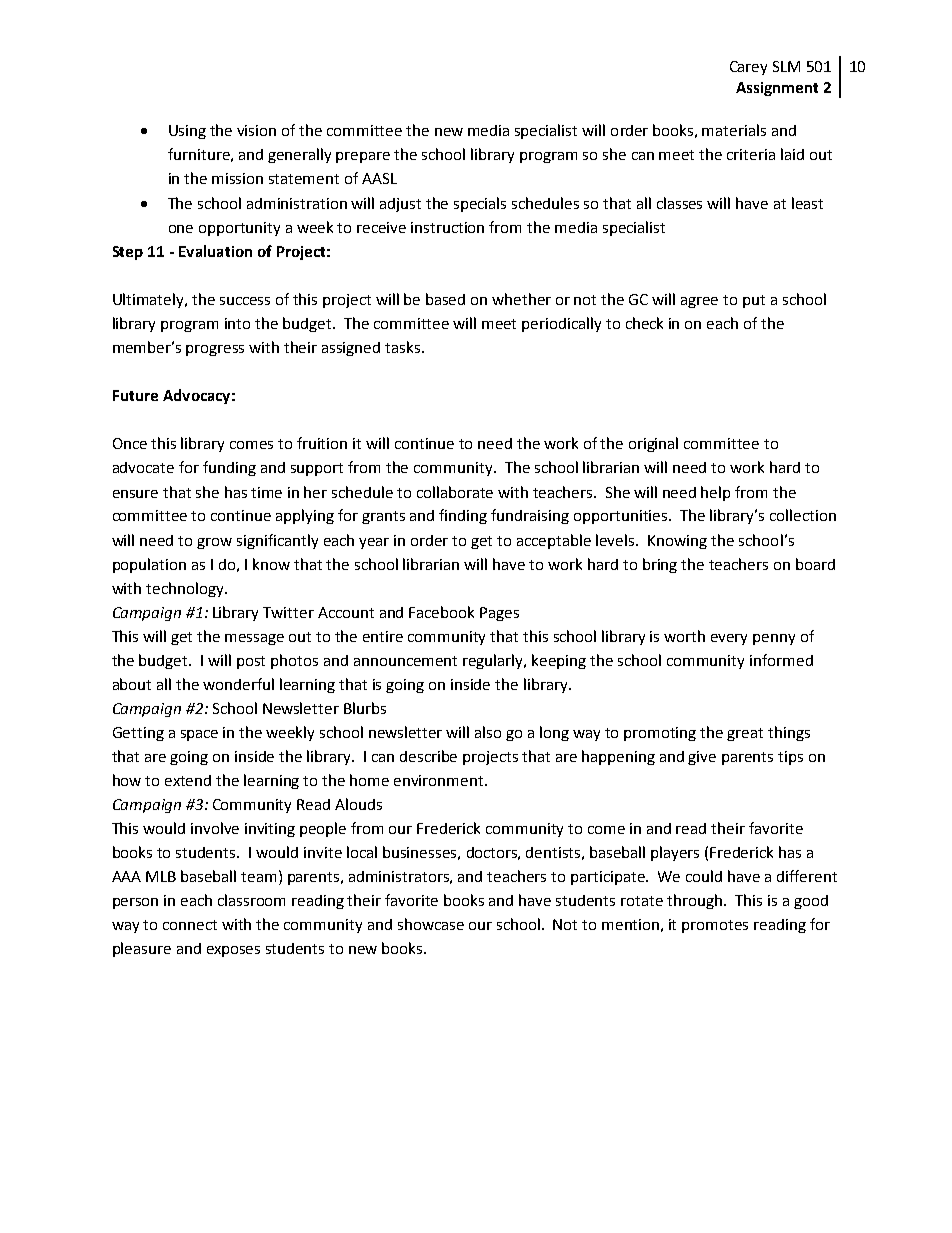  Describe the element at coordinates (190, 925) in the screenshot. I see `connect` at that location.
